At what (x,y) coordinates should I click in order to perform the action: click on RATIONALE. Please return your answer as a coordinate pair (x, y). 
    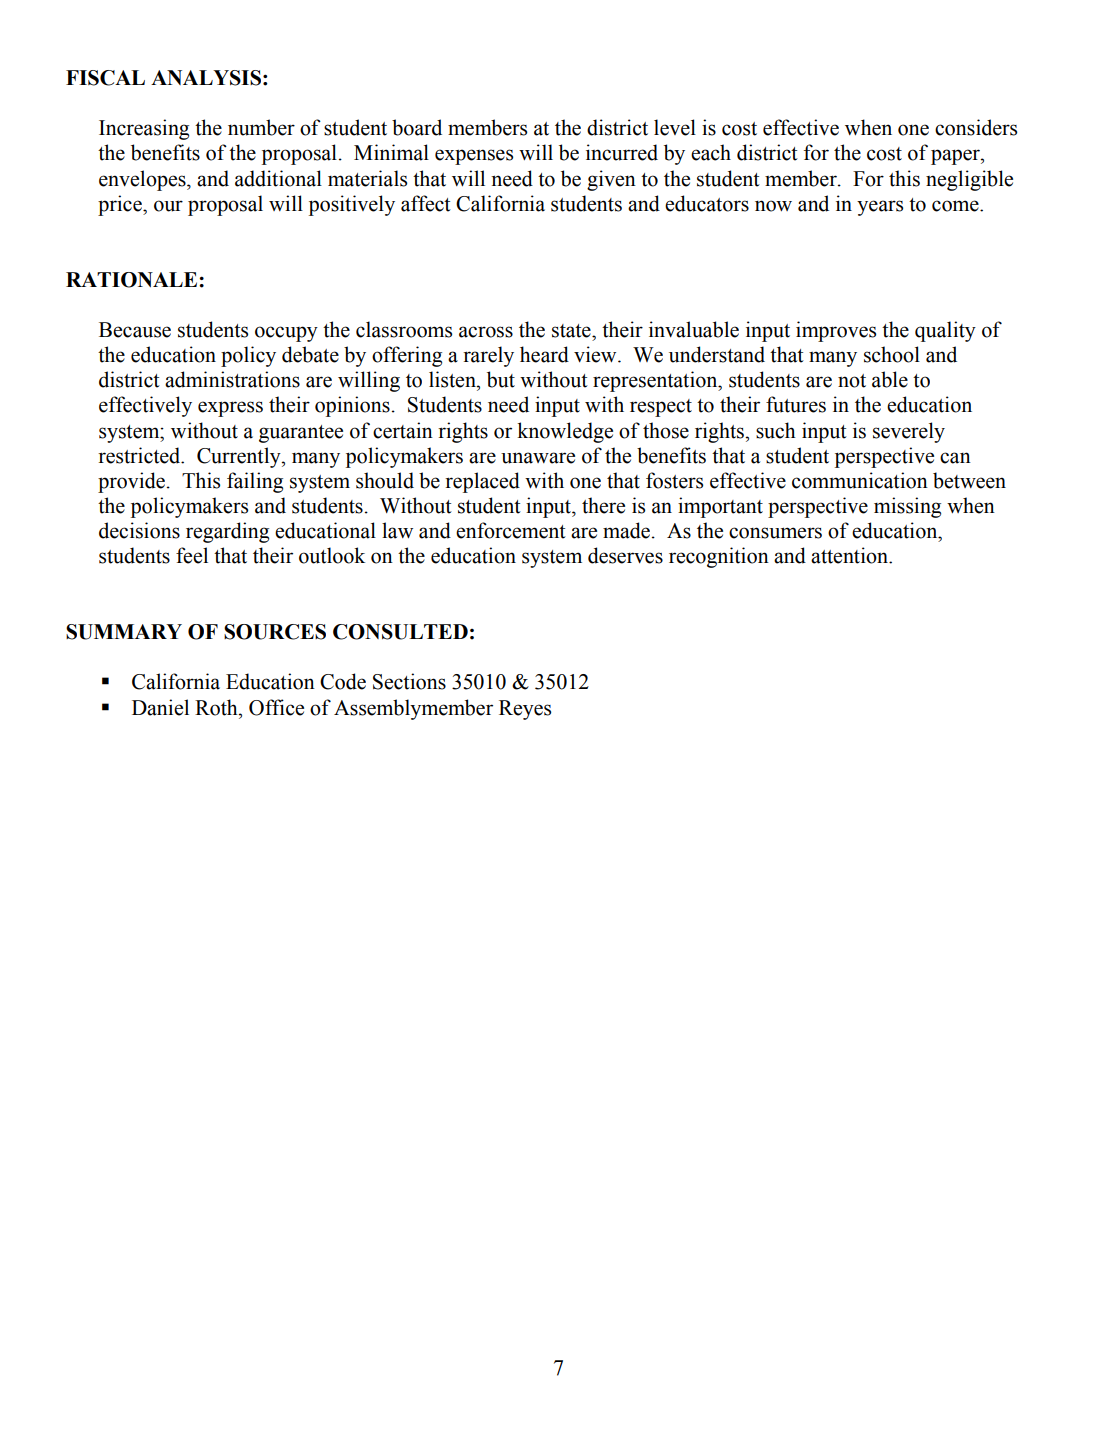
    Looking at the image, I should click on (133, 280).
